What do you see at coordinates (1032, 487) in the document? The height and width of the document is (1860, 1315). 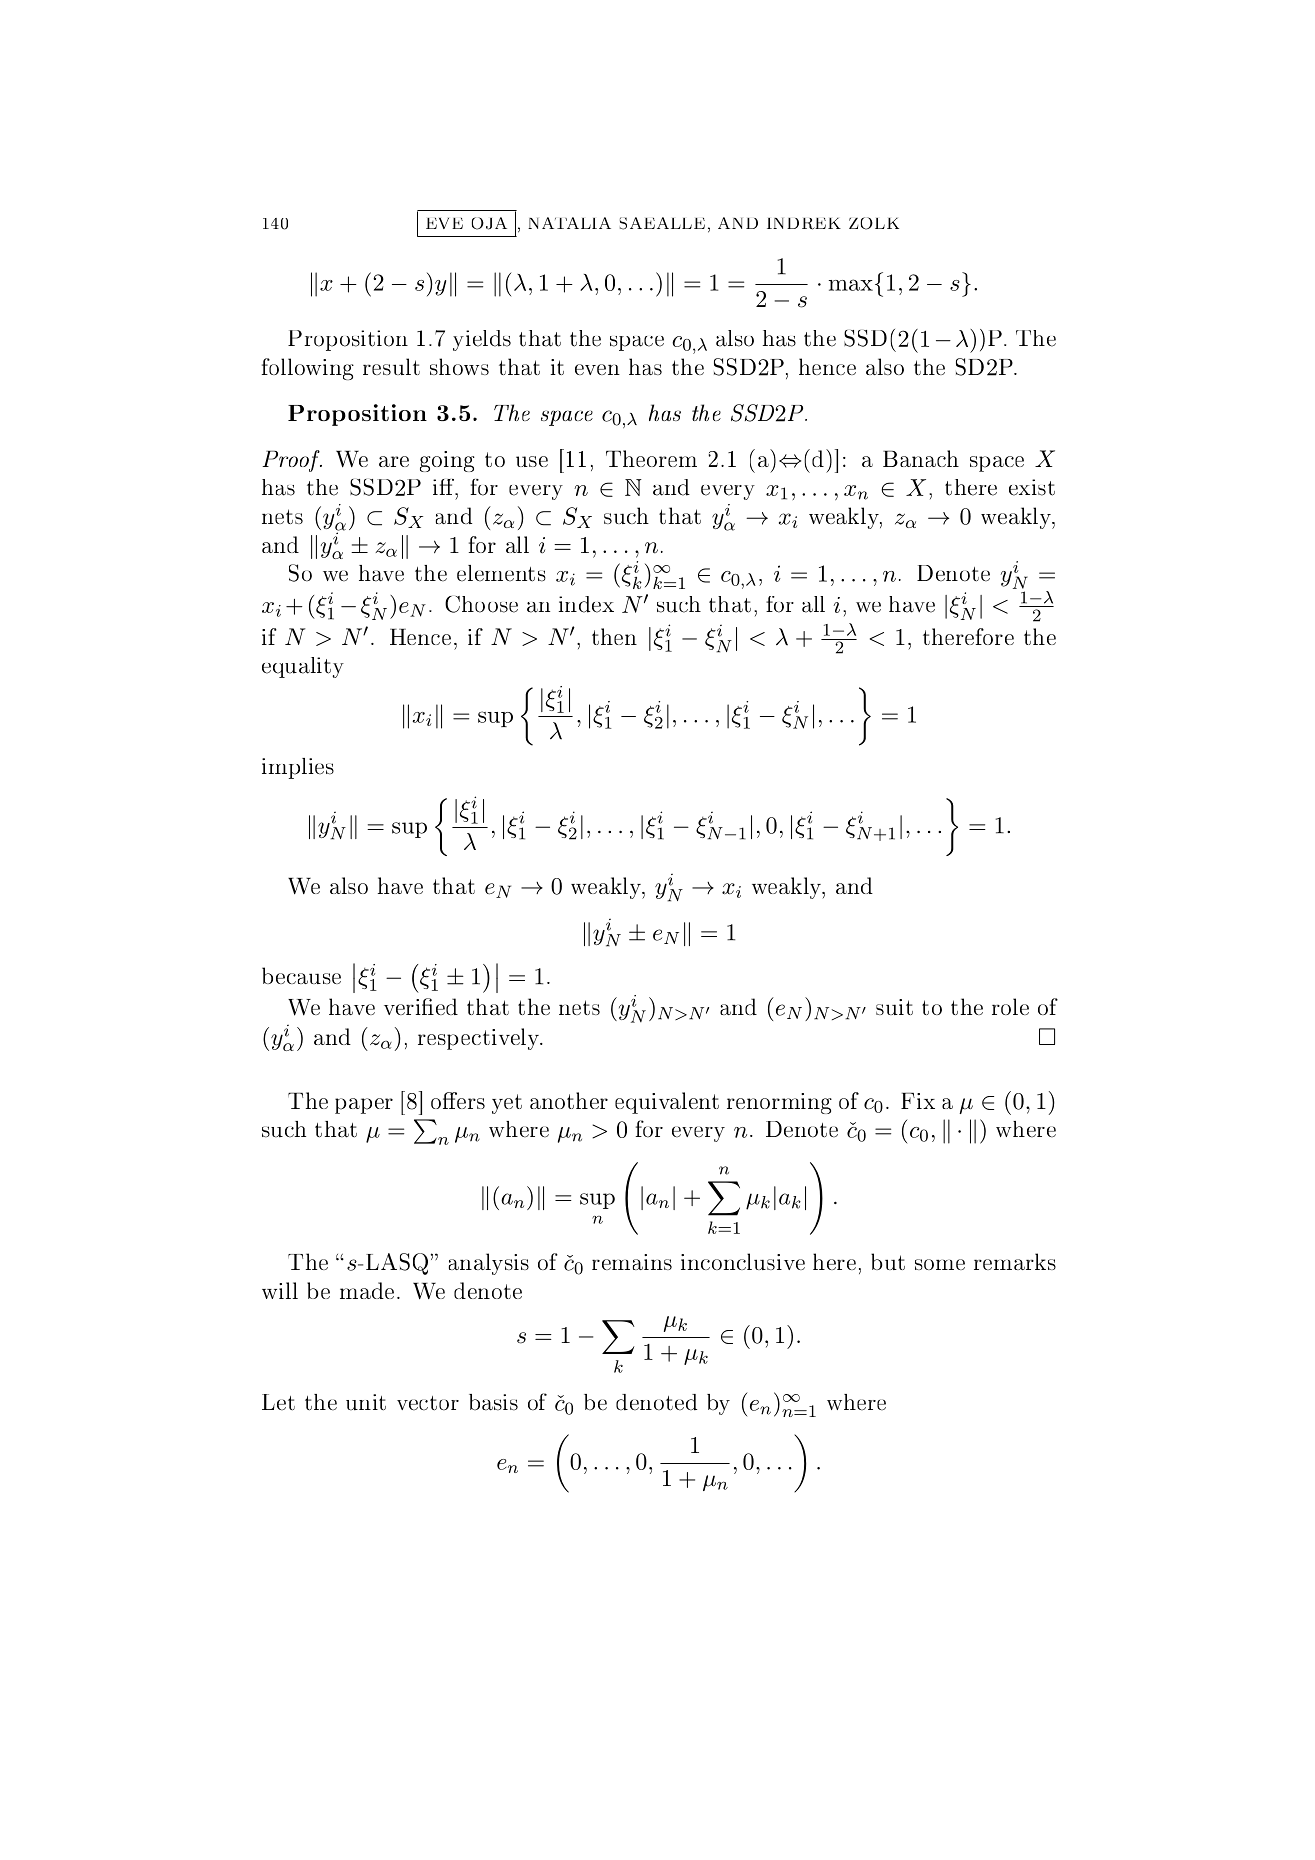 I see `exist` at bounding box center [1032, 487].
